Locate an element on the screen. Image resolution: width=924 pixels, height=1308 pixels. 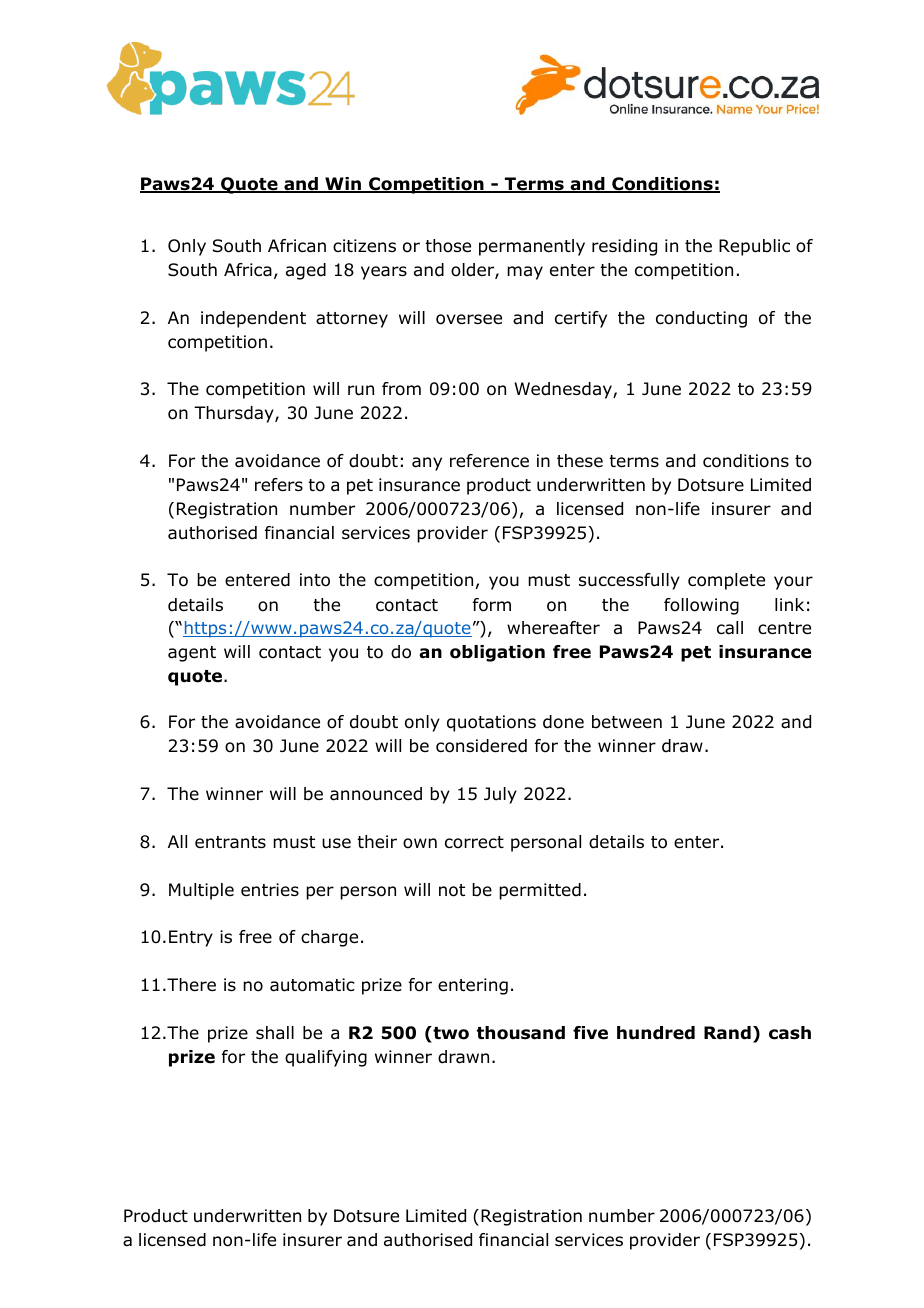
agent is located at coordinates (192, 654).
